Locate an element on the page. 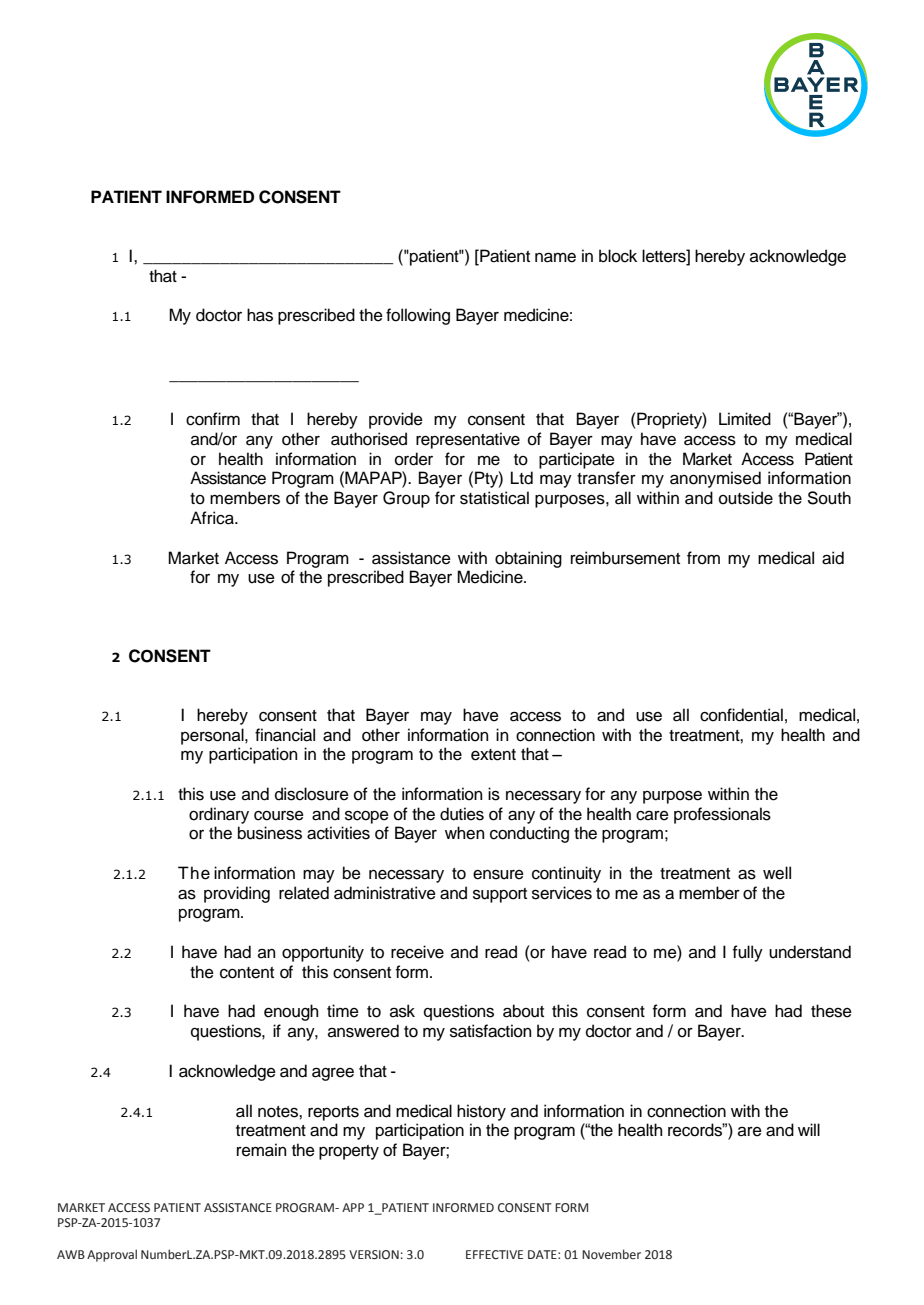 This page has height=1305, width=924. EFFECTIVE is located at coordinates (494, 1254).
